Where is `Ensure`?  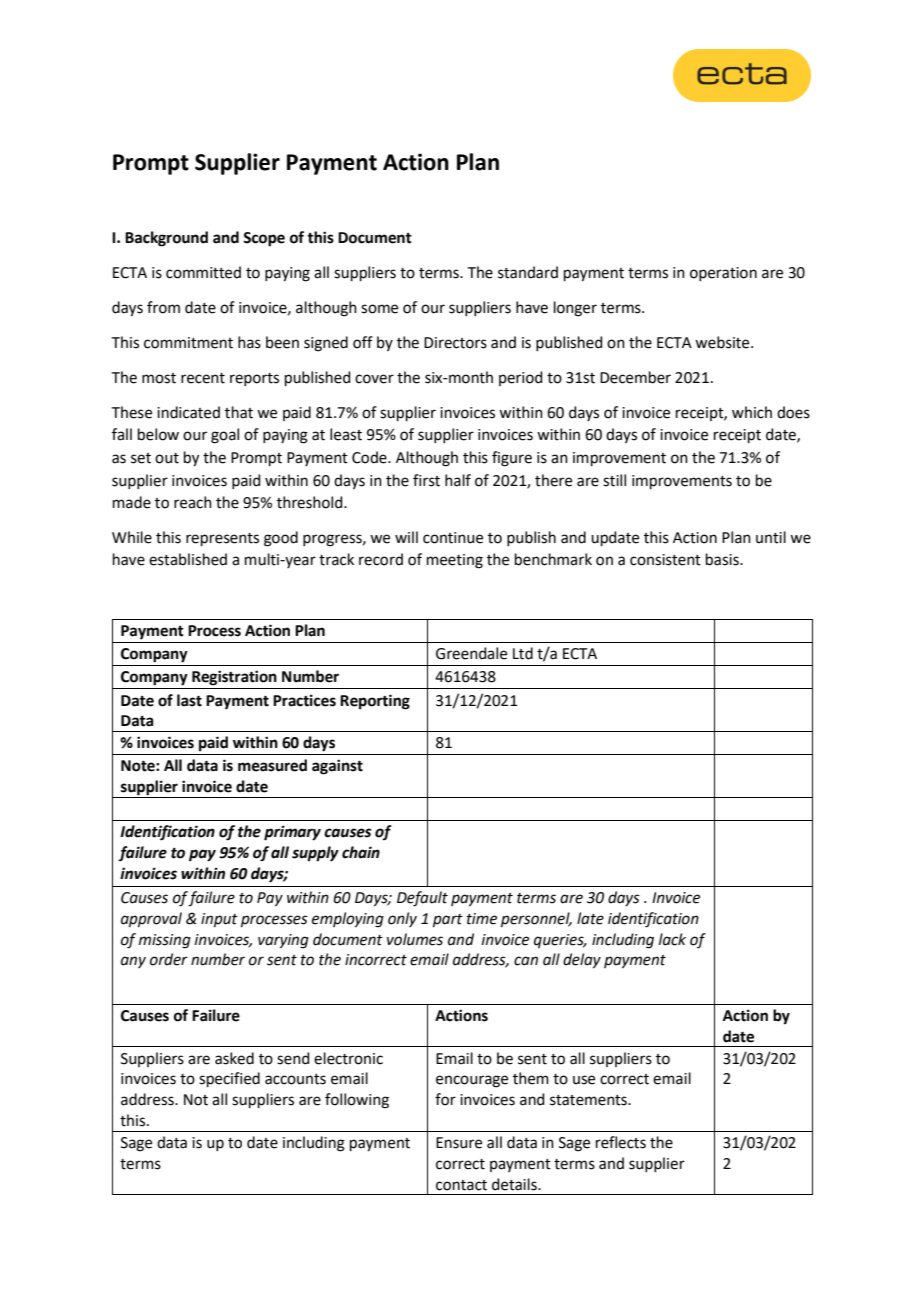 Ensure is located at coordinates (459, 1143).
